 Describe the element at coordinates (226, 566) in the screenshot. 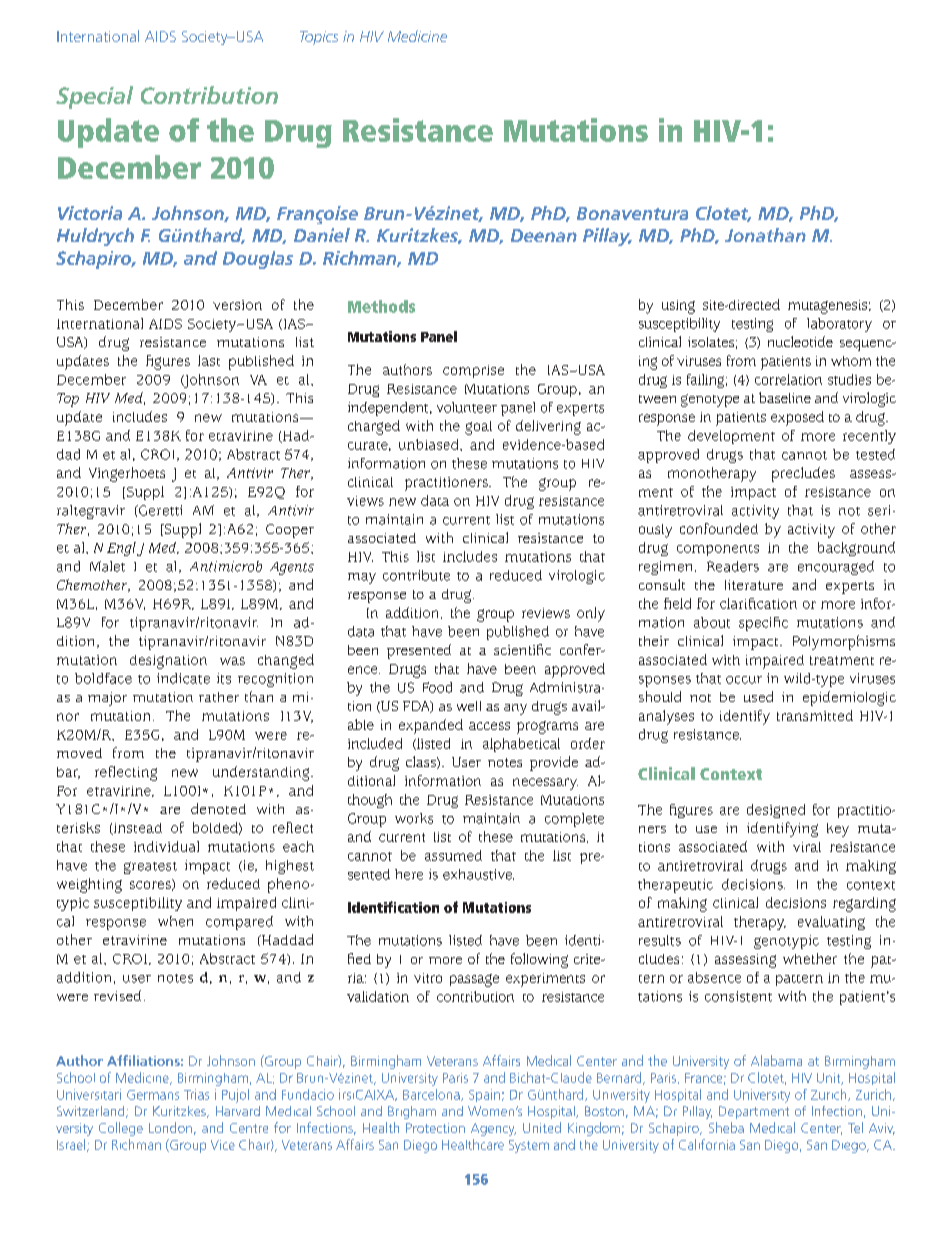

I see `Antimicrob` at that location.
